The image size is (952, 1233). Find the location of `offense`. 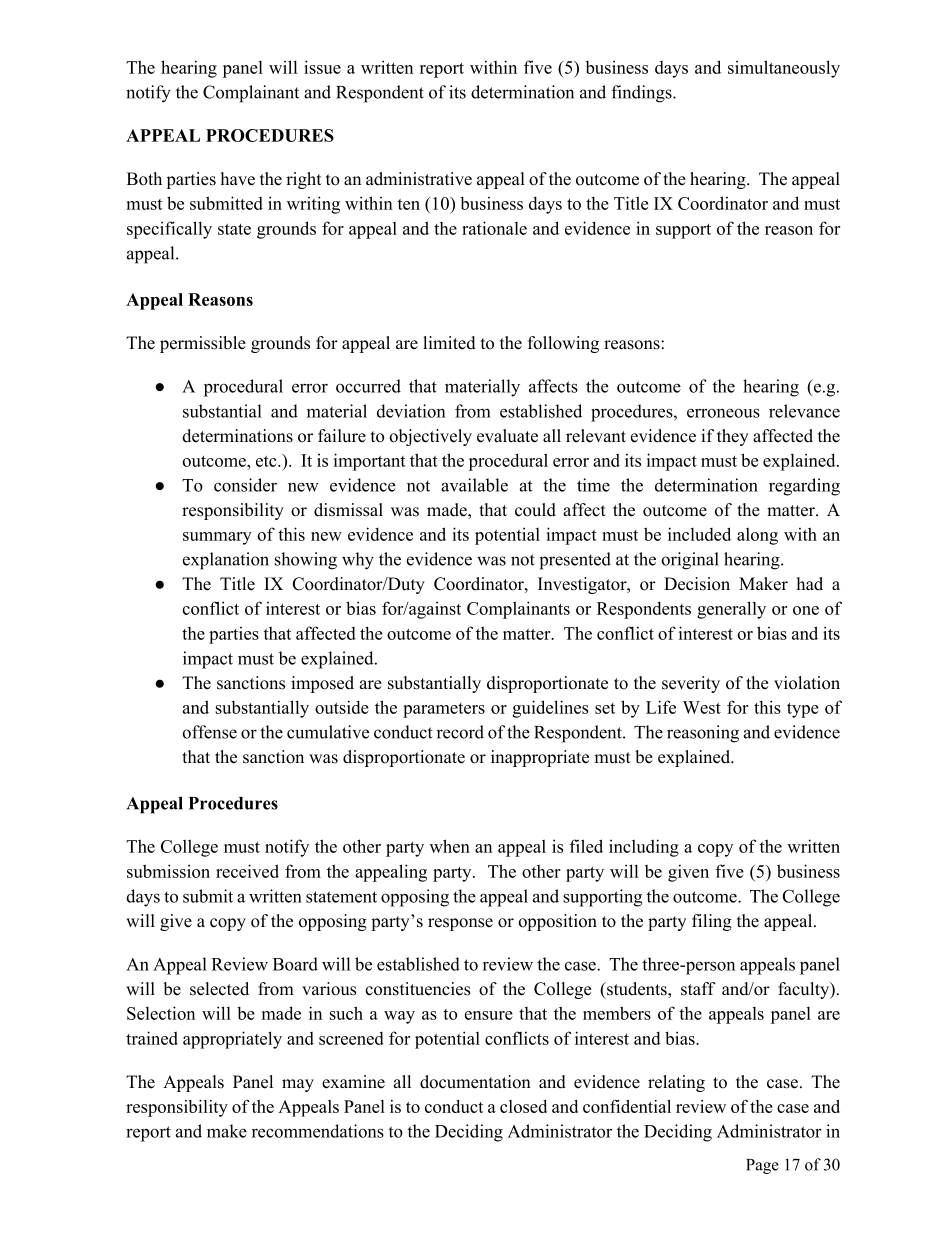

offense is located at coordinates (209, 732).
